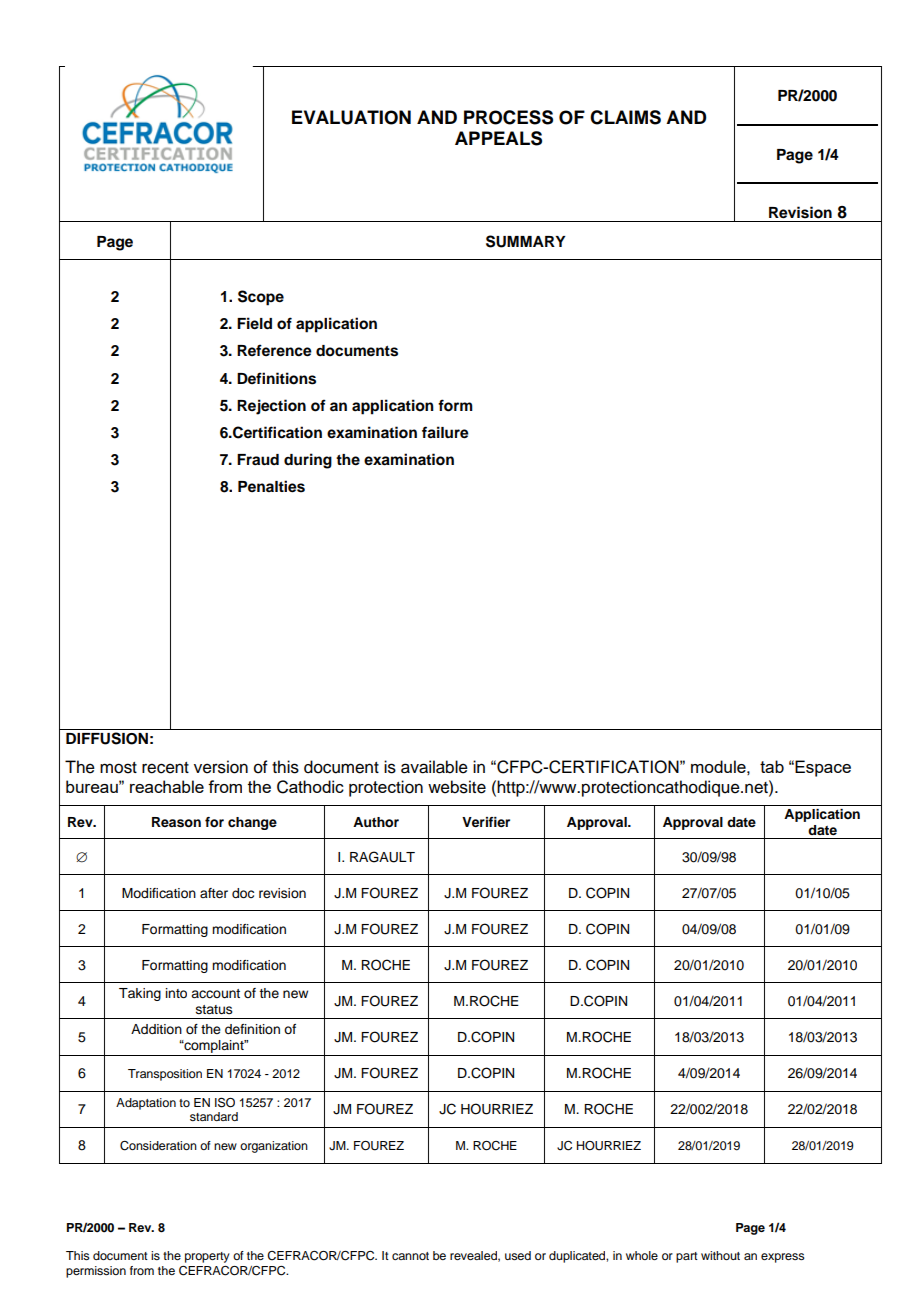 The image size is (924, 1308). I want to click on failure, so click(445, 432).
